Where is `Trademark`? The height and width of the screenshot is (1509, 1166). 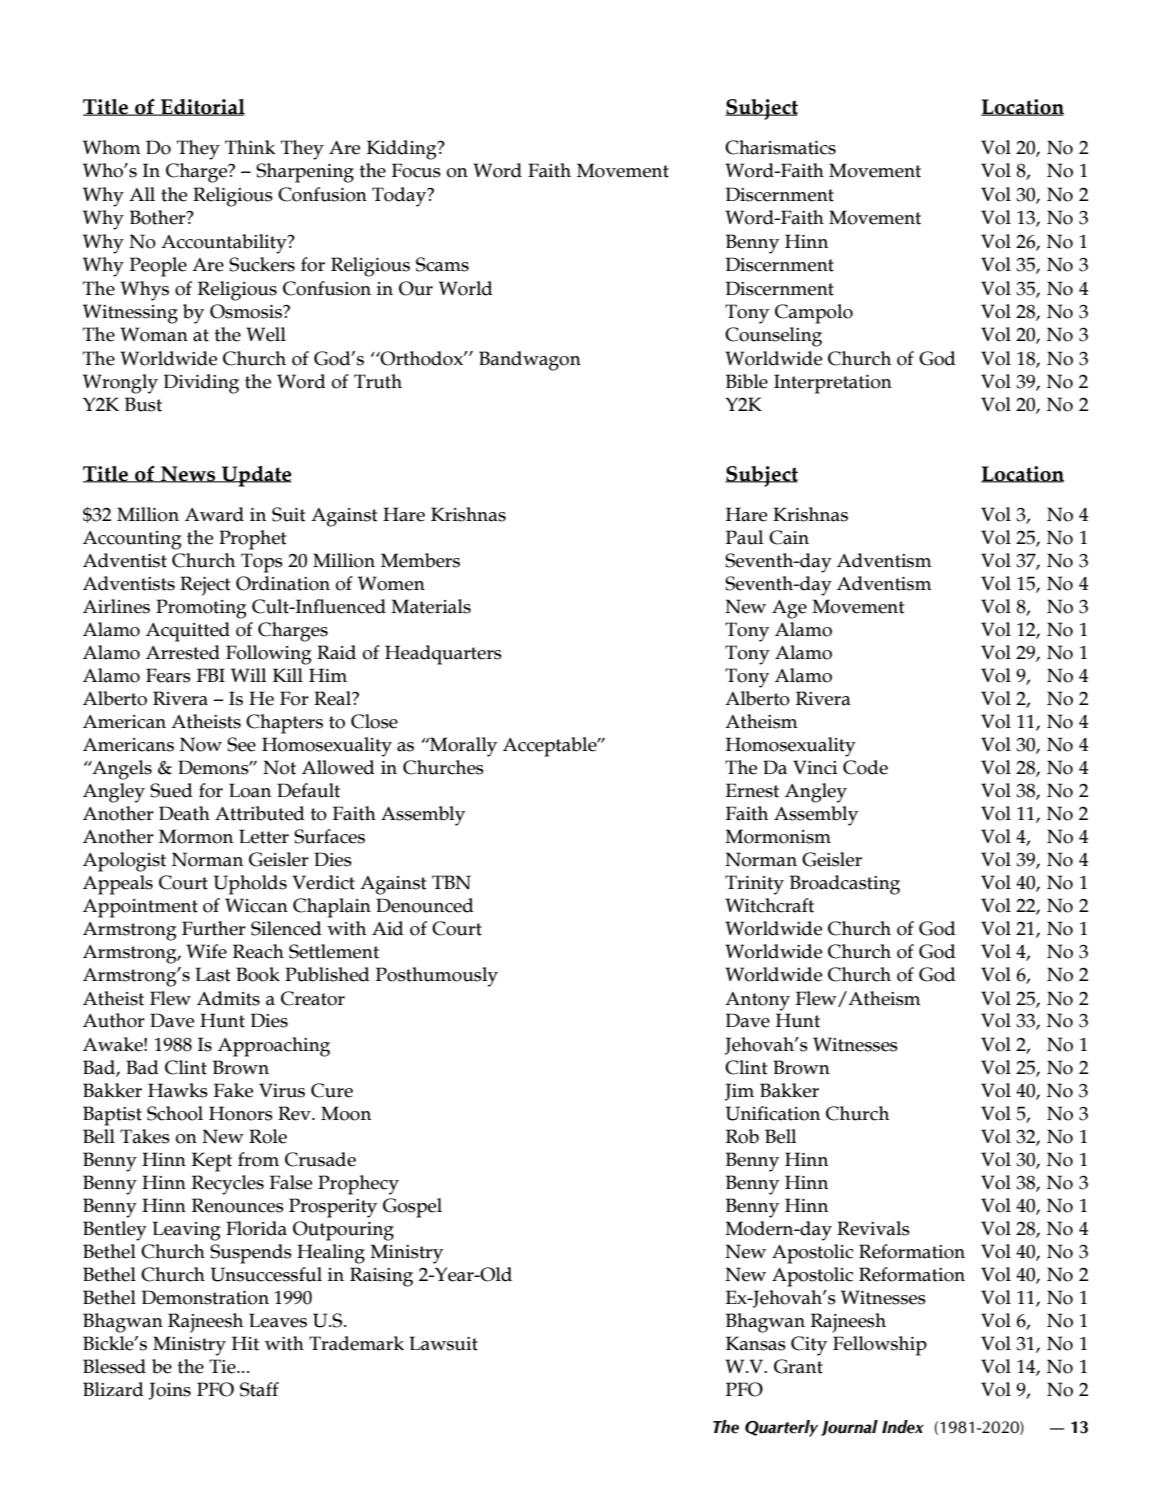
Trademark is located at coordinates (356, 1343).
